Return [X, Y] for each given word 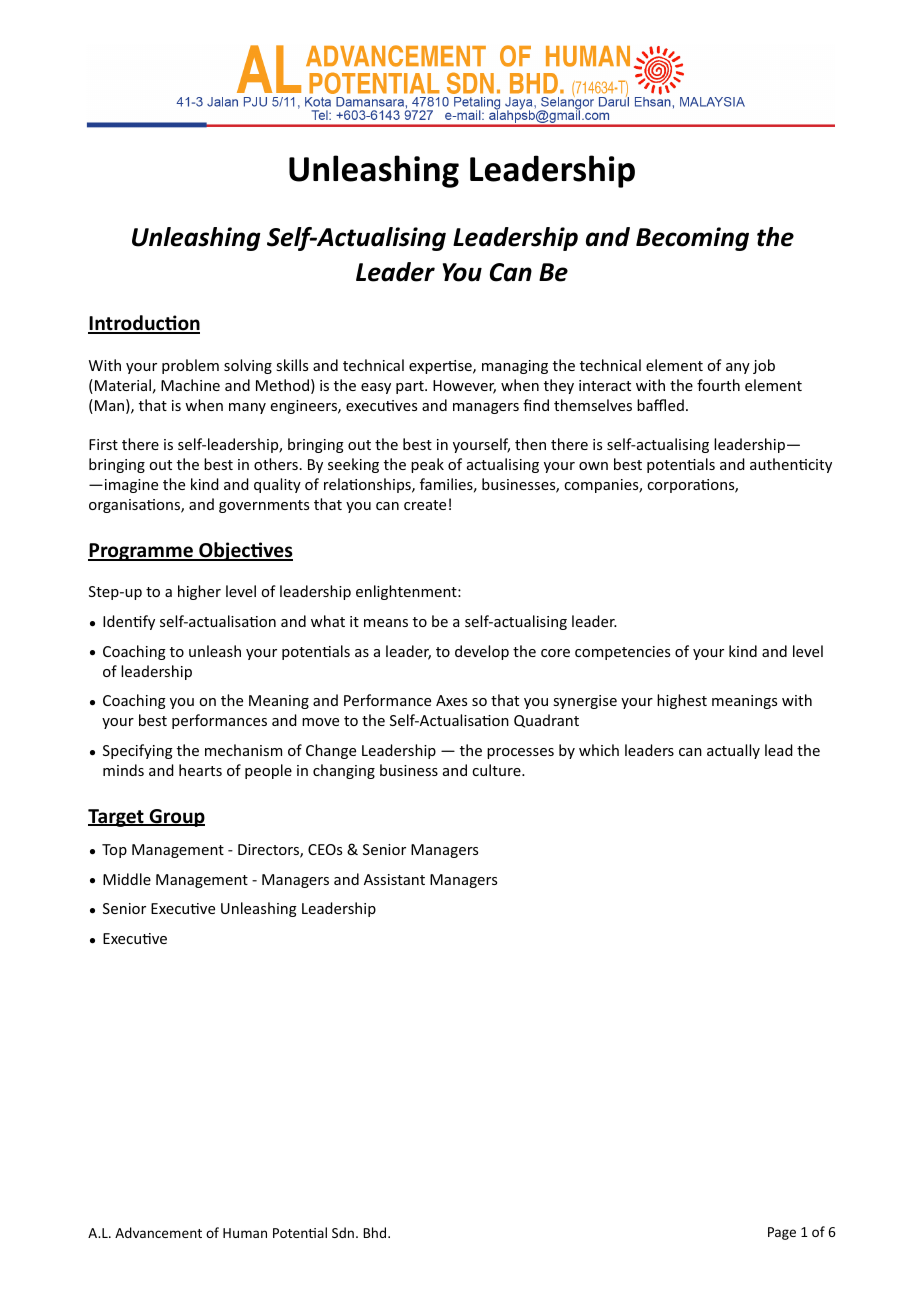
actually [733, 751]
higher [199, 592]
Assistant [394, 879]
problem [190, 366]
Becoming [692, 239]
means [386, 623]
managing [515, 367]
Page [782, 1233]
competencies [622, 653]
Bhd [376, 1232]
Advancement [158, 1232]
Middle [127, 879]
